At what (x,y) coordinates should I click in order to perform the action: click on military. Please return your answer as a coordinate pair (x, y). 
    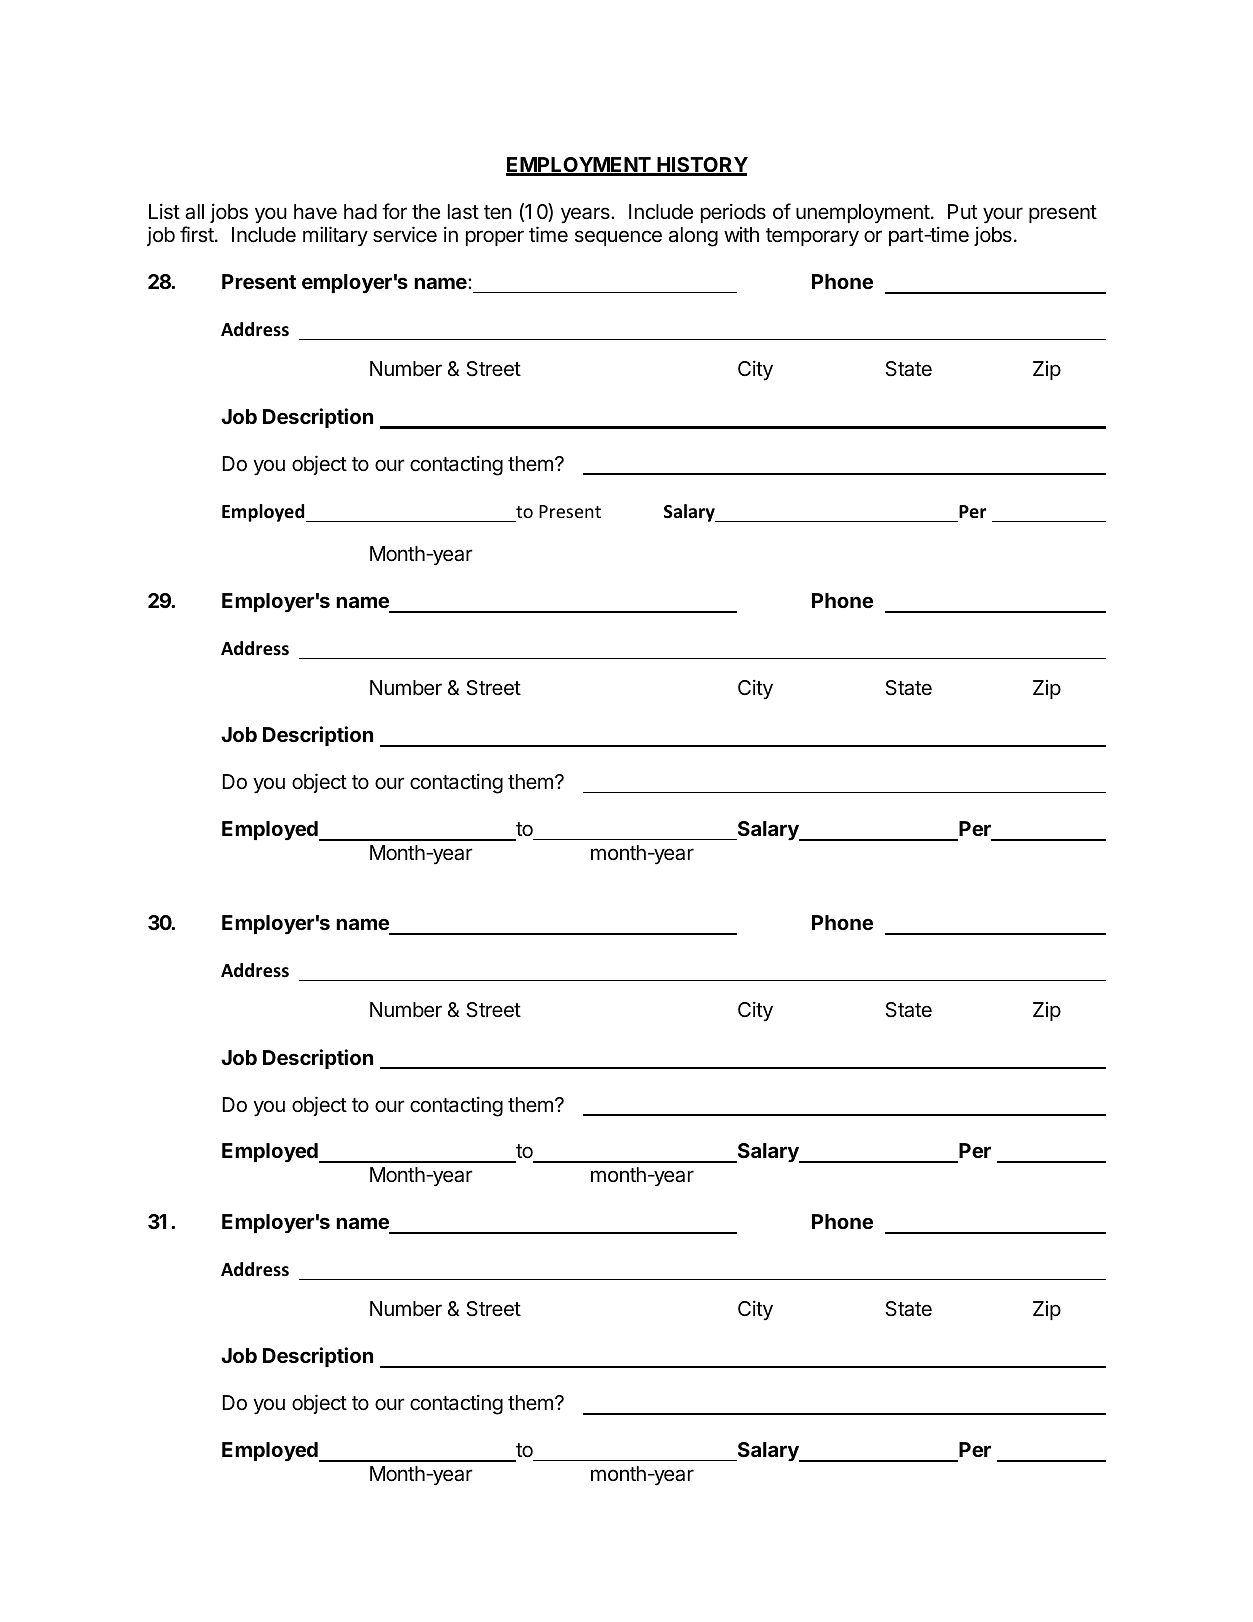
    Looking at the image, I should click on (335, 236).
